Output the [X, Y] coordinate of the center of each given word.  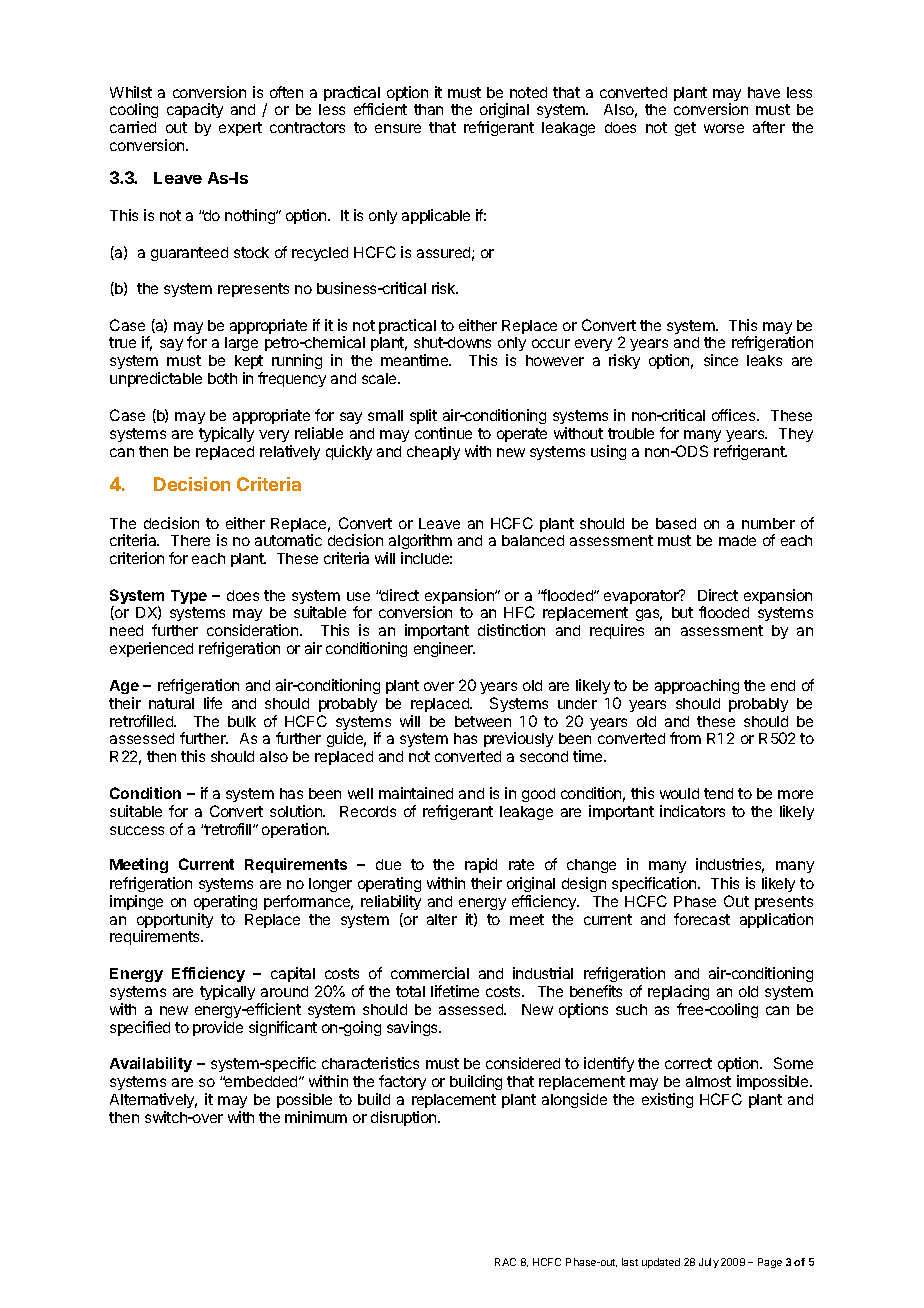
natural [171, 703]
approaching [697, 686]
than [428, 109]
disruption [405, 1118]
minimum [316, 1117]
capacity [195, 110]
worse [724, 128]
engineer [444, 649]
